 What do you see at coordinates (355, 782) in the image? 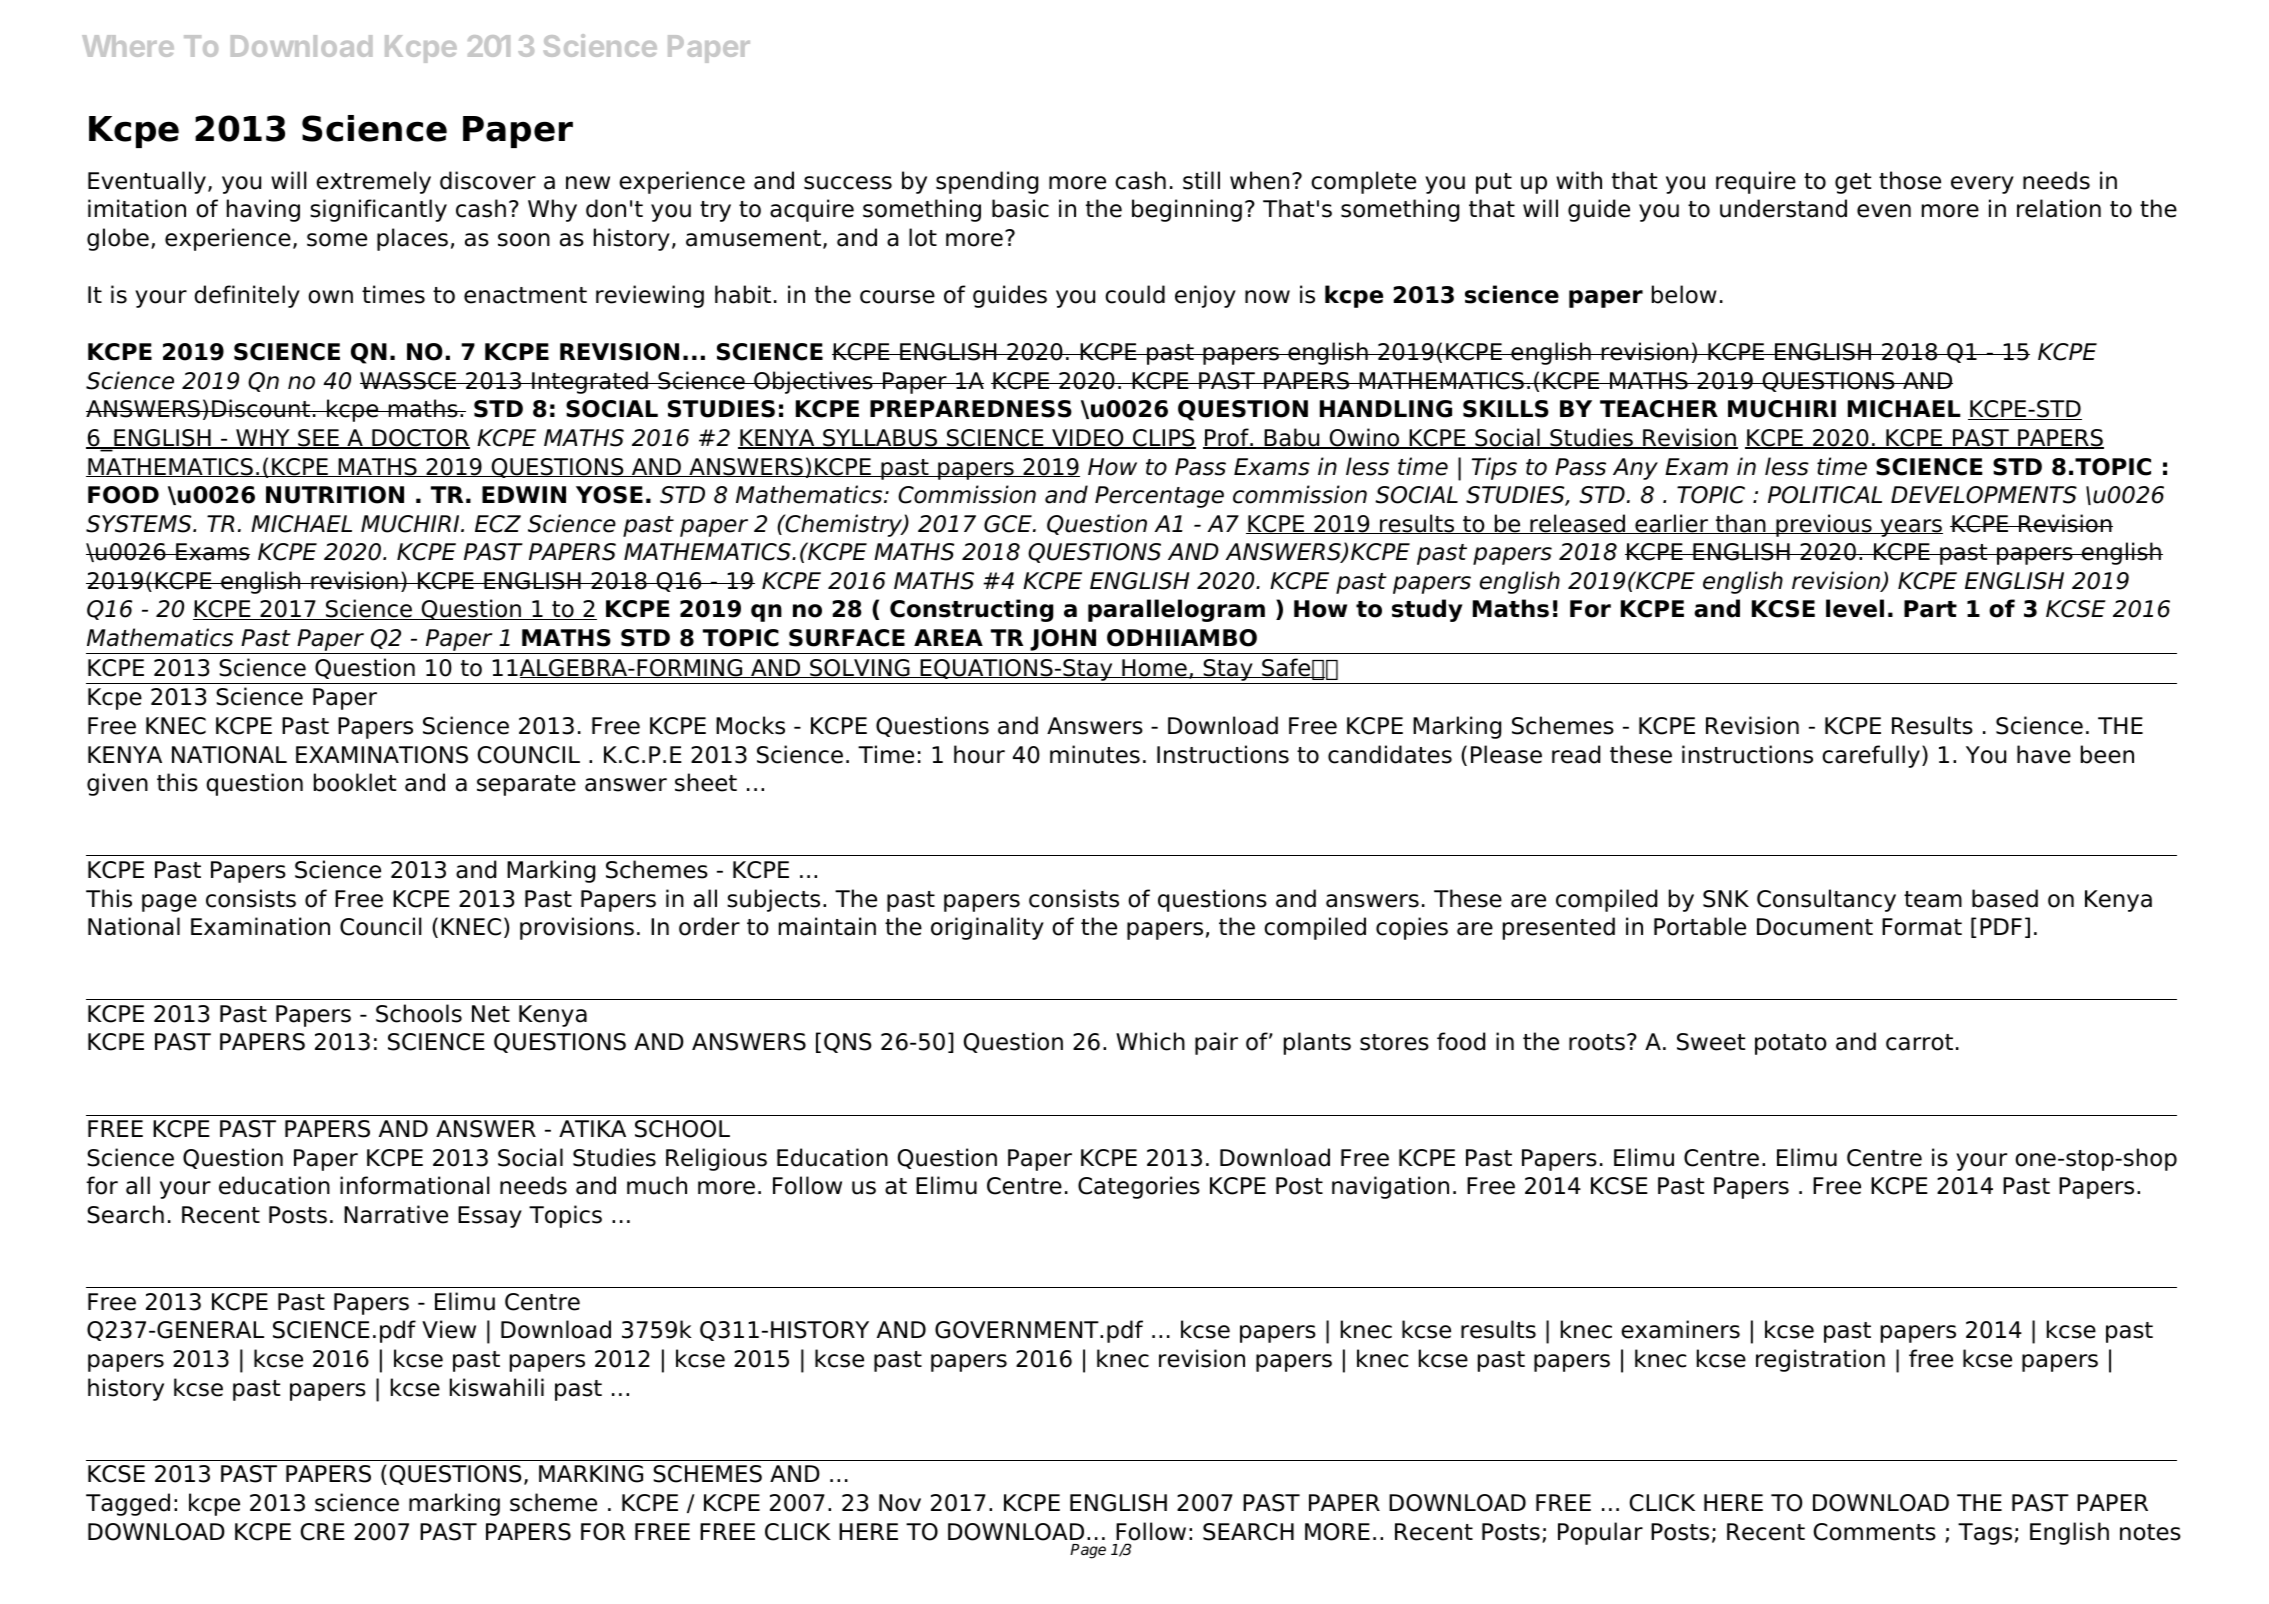
I see `booklet` at bounding box center [355, 782].
